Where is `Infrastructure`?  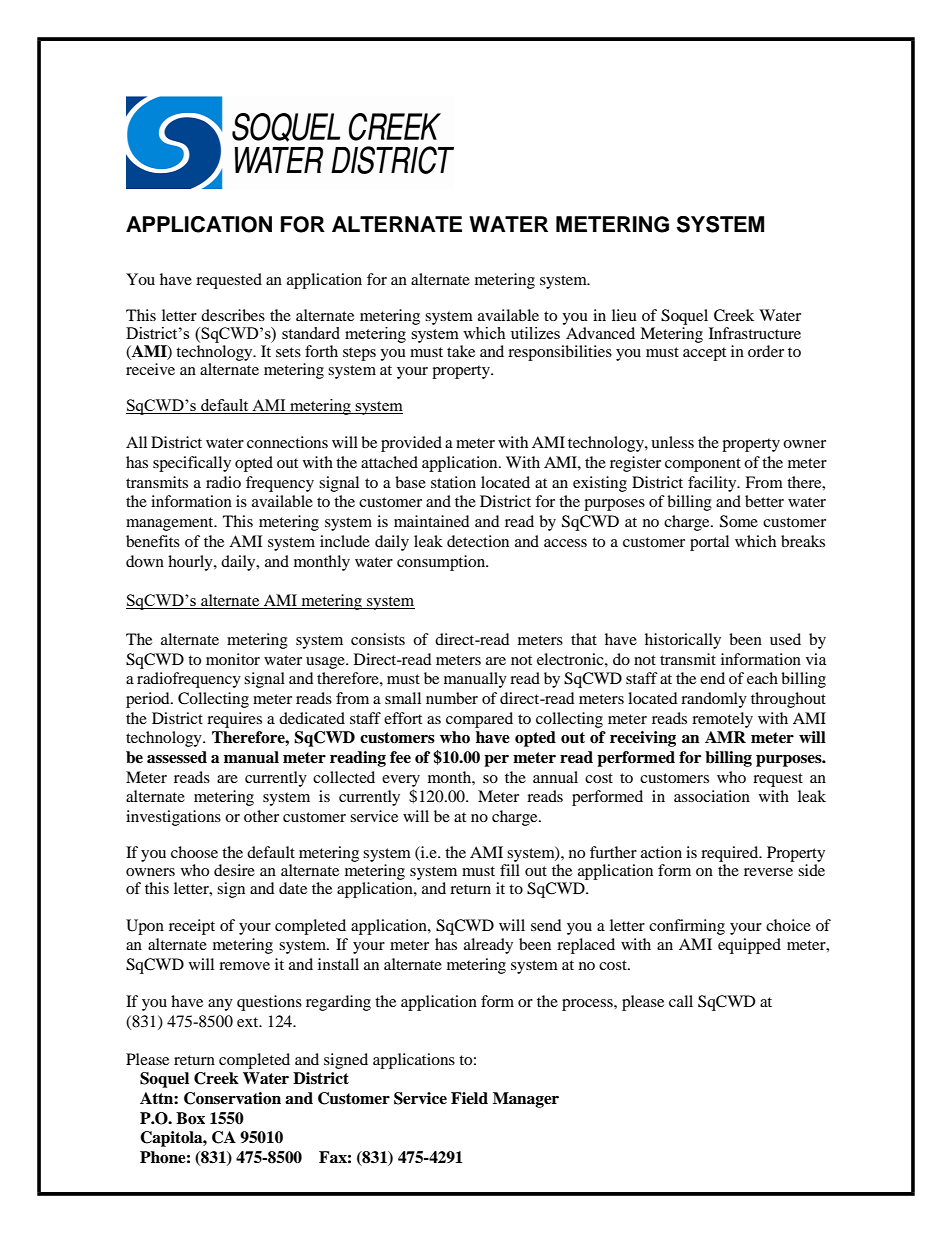 Infrastructure is located at coordinates (755, 333).
